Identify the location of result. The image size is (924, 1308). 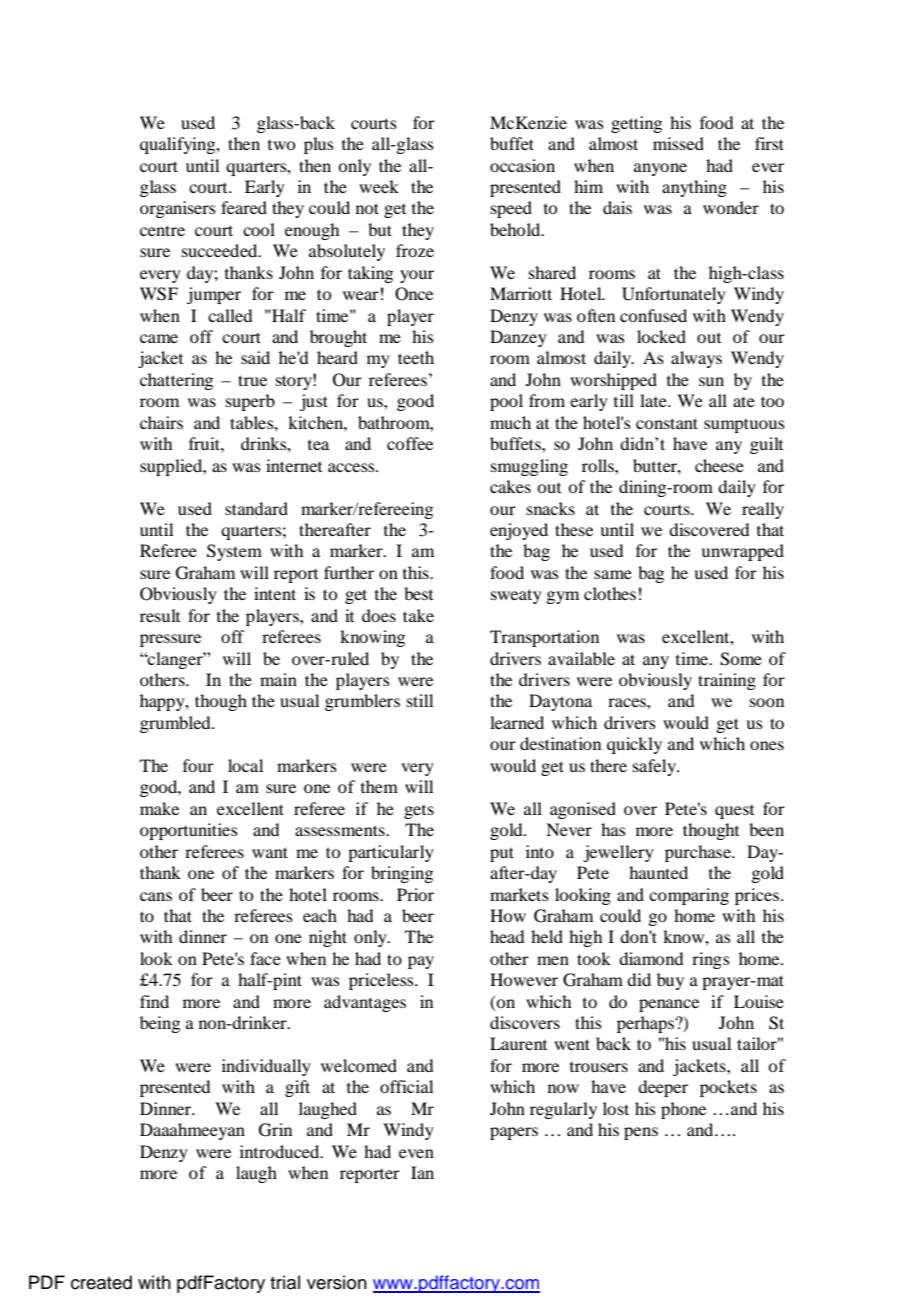
(160, 615).
